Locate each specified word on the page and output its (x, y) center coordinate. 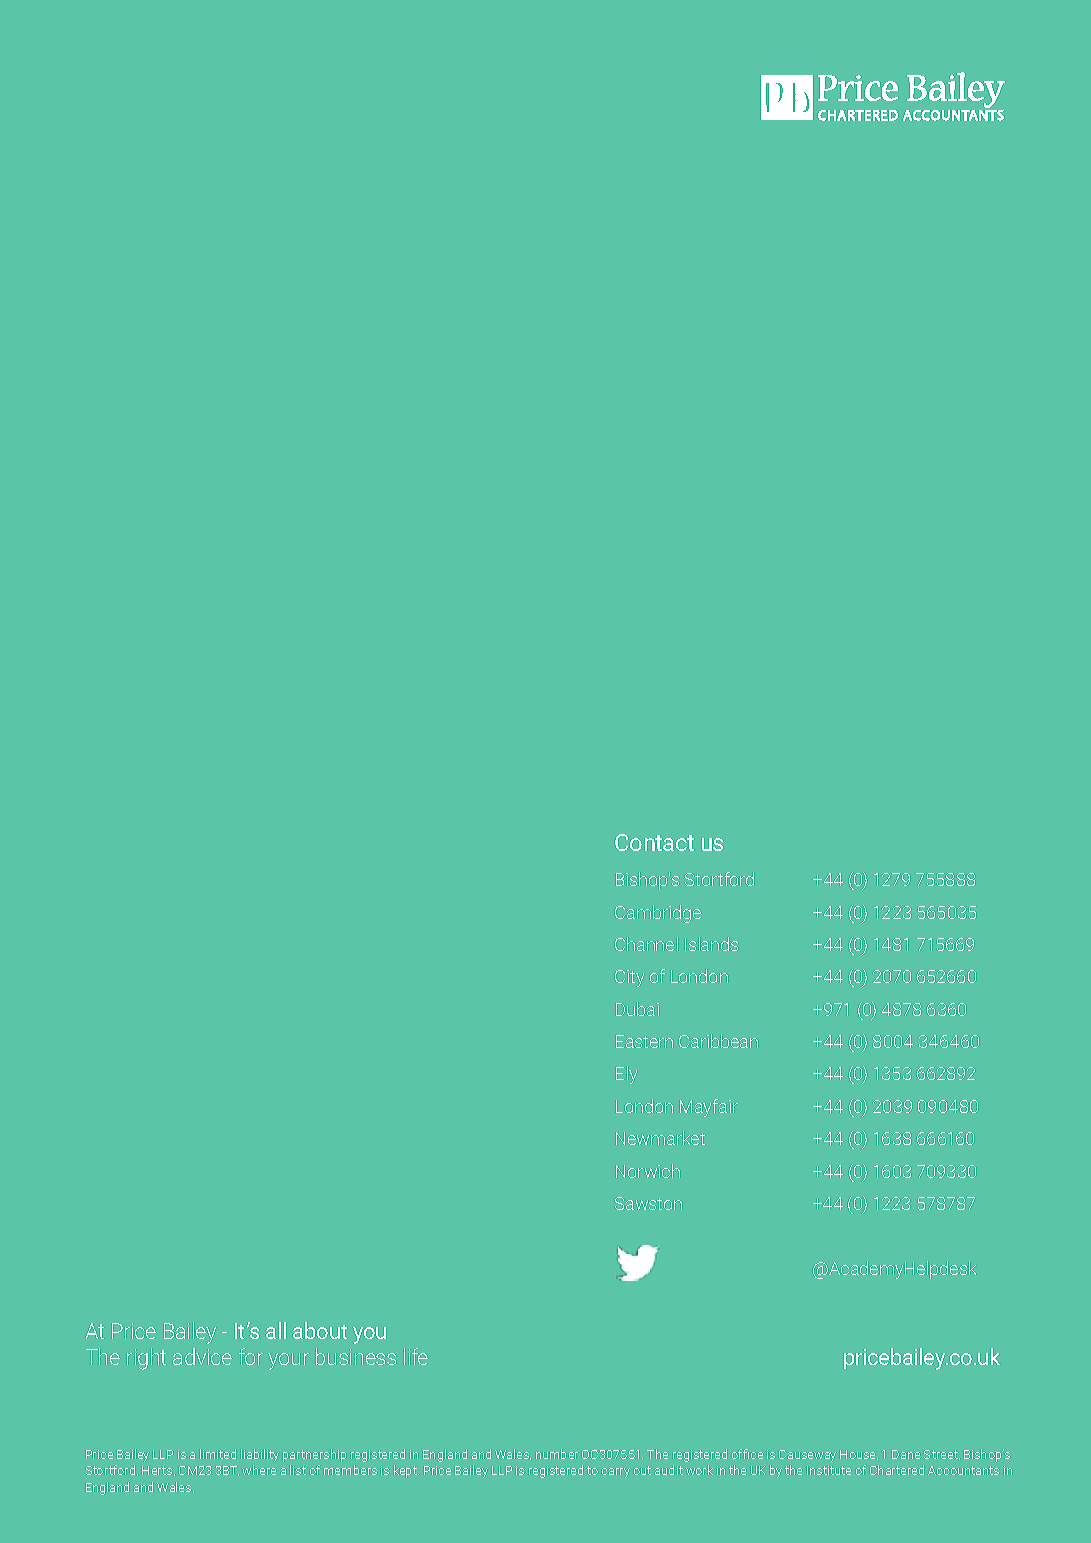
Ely (626, 1075)
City (629, 978)
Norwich (648, 1171)
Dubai (637, 1009)
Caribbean (718, 1041)
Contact (654, 842)
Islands (711, 944)
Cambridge (658, 914)
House (859, 1455)
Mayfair (709, 1108)
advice (202, 1356)
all (276, 1330)
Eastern (644, 1041)
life (416, 1356)
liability (260, 1455)
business (356, 1356)
